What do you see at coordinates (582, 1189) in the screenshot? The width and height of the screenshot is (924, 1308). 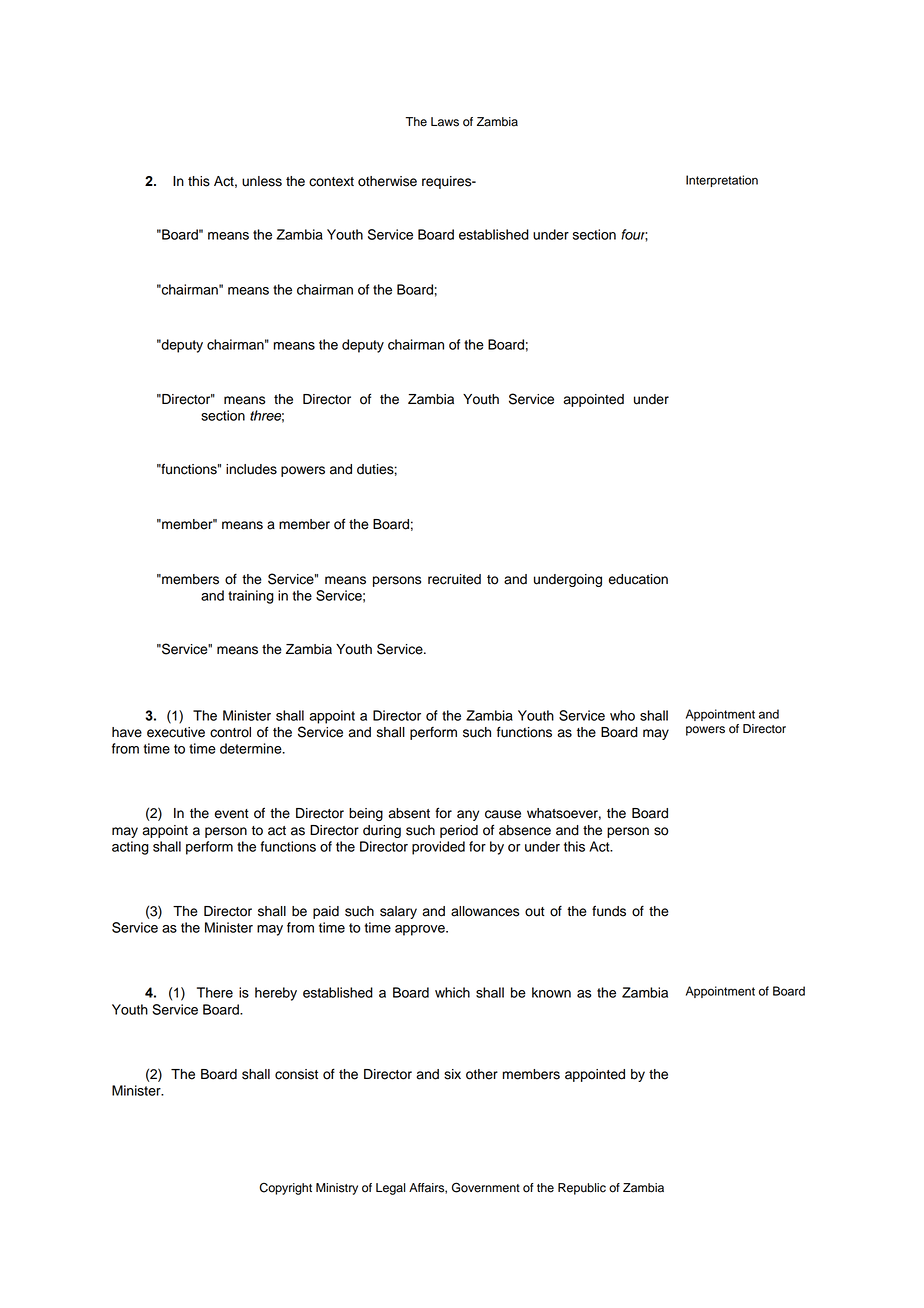 I see `Republic` at bounding box center [582, 1189].
